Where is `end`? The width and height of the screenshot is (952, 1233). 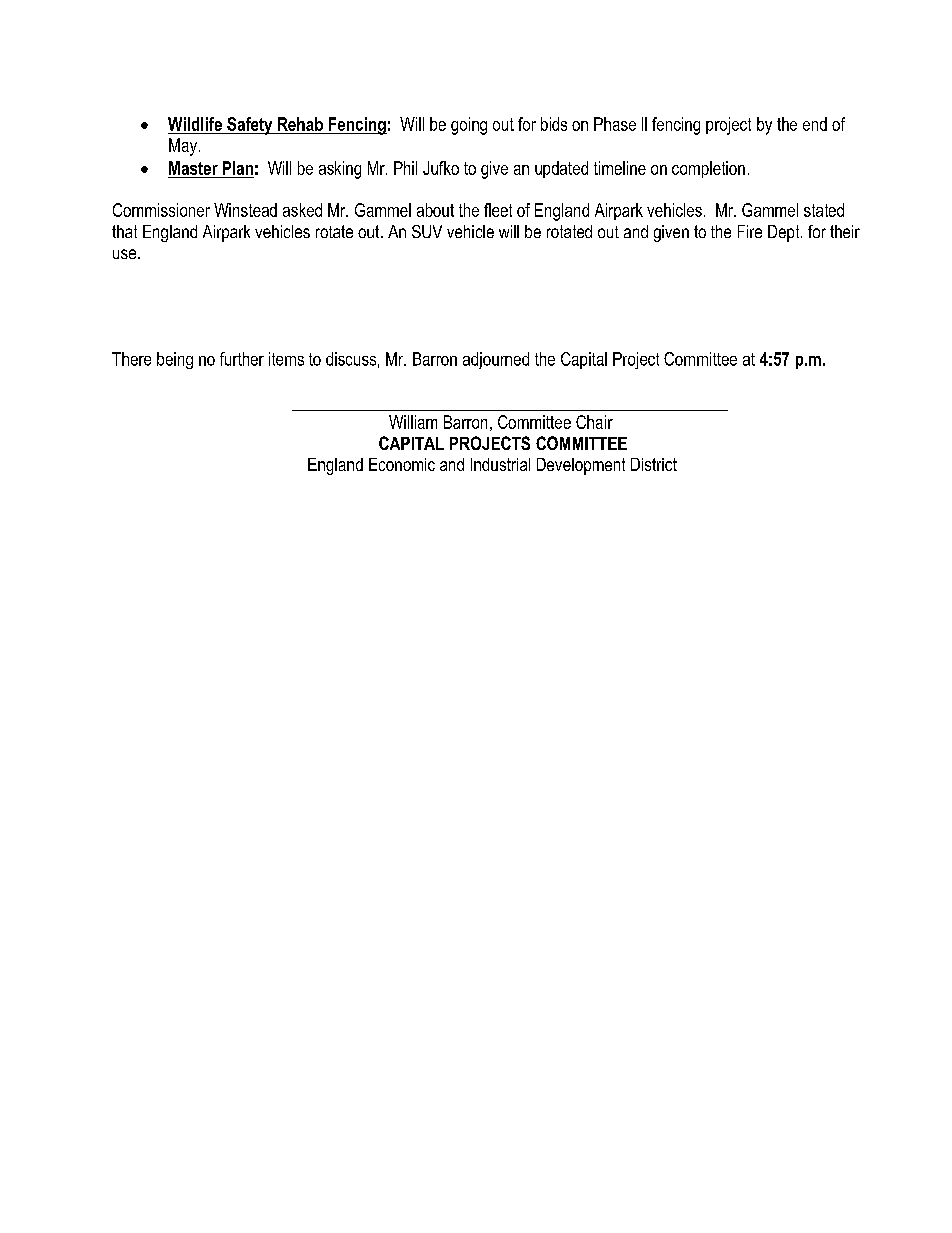
end is located at coordinates (815, 124).
